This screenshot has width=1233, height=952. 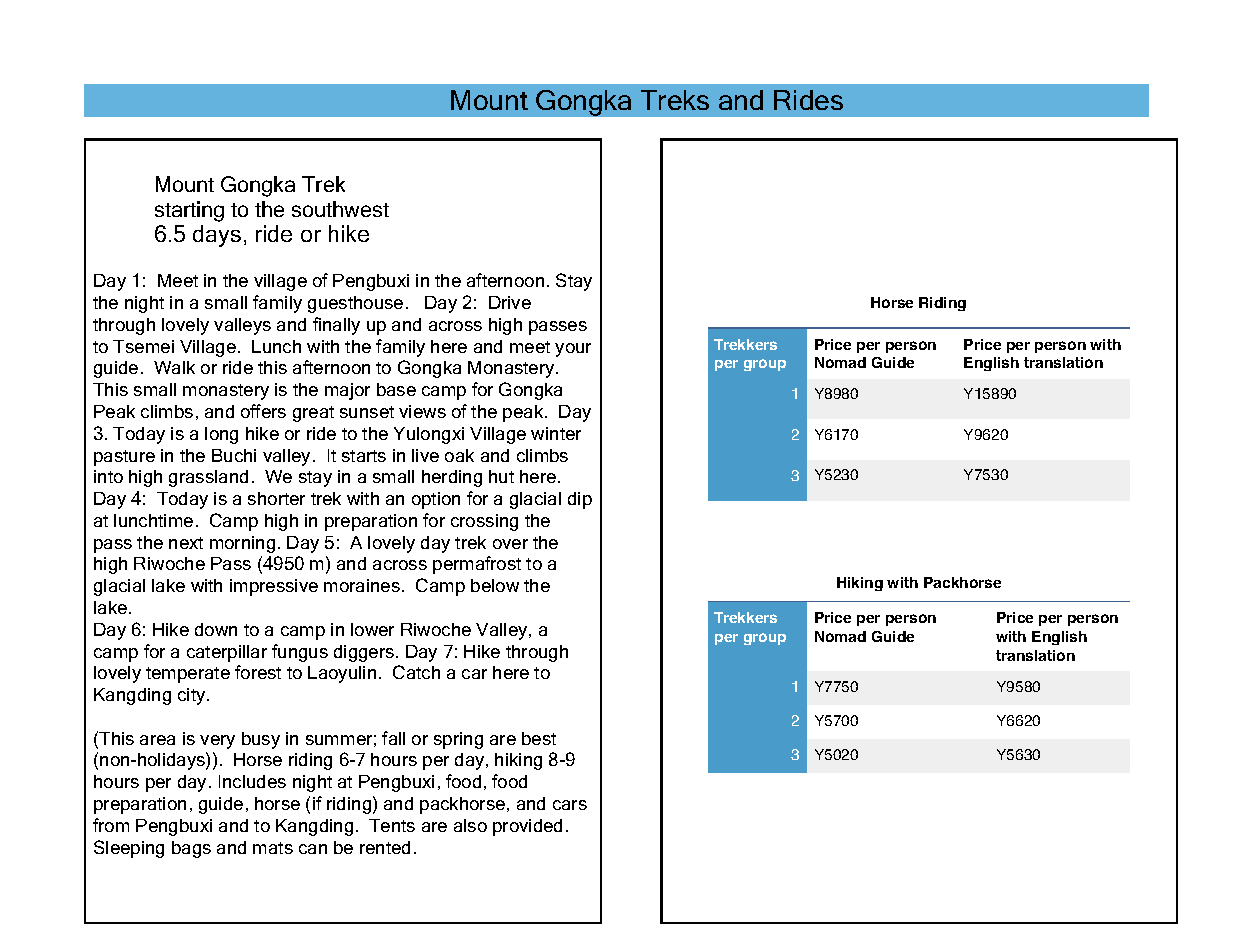 I want to click on diggers, so click(x=365, y=653).
